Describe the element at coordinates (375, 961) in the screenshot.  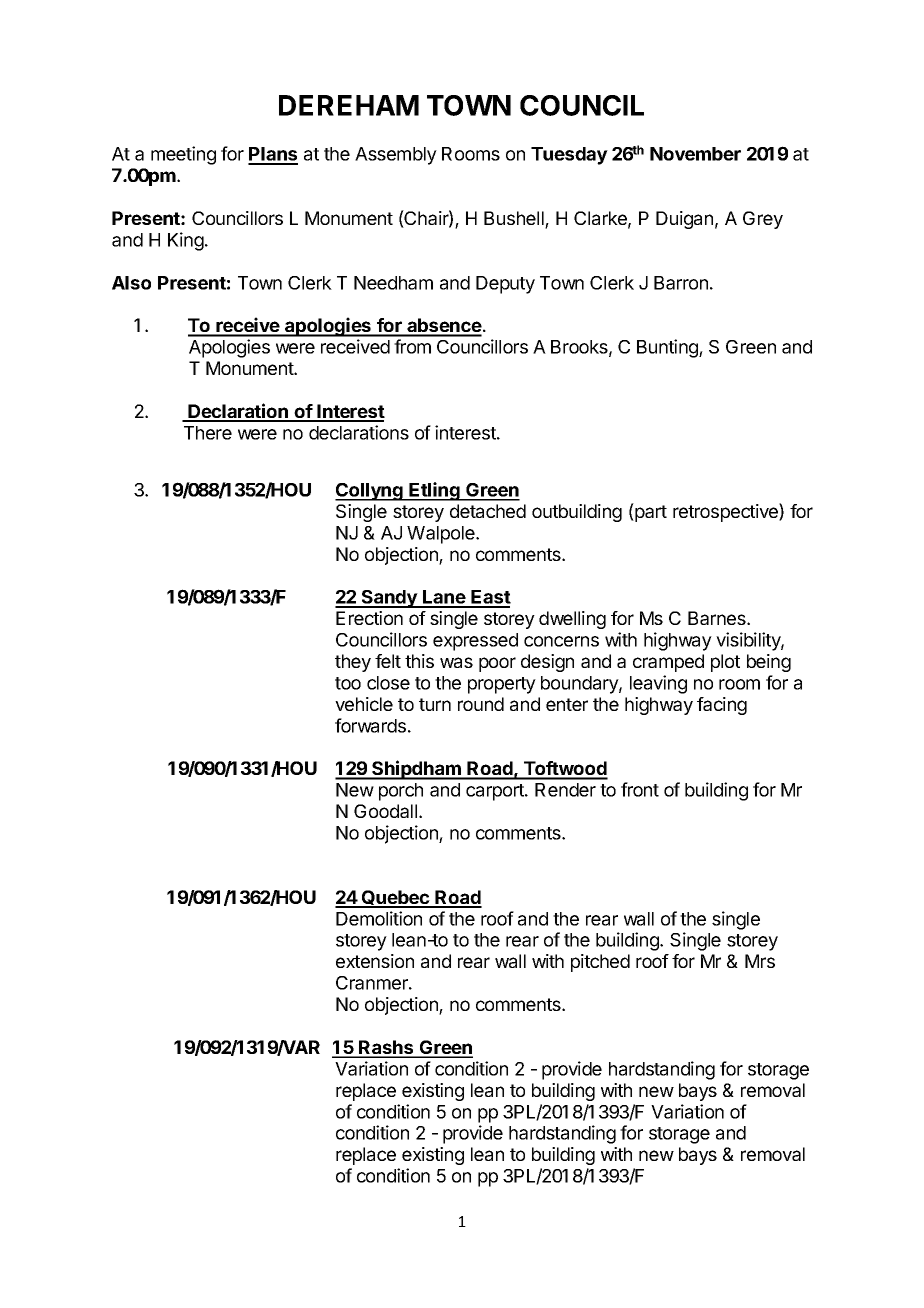
I see `extension` at that location.
